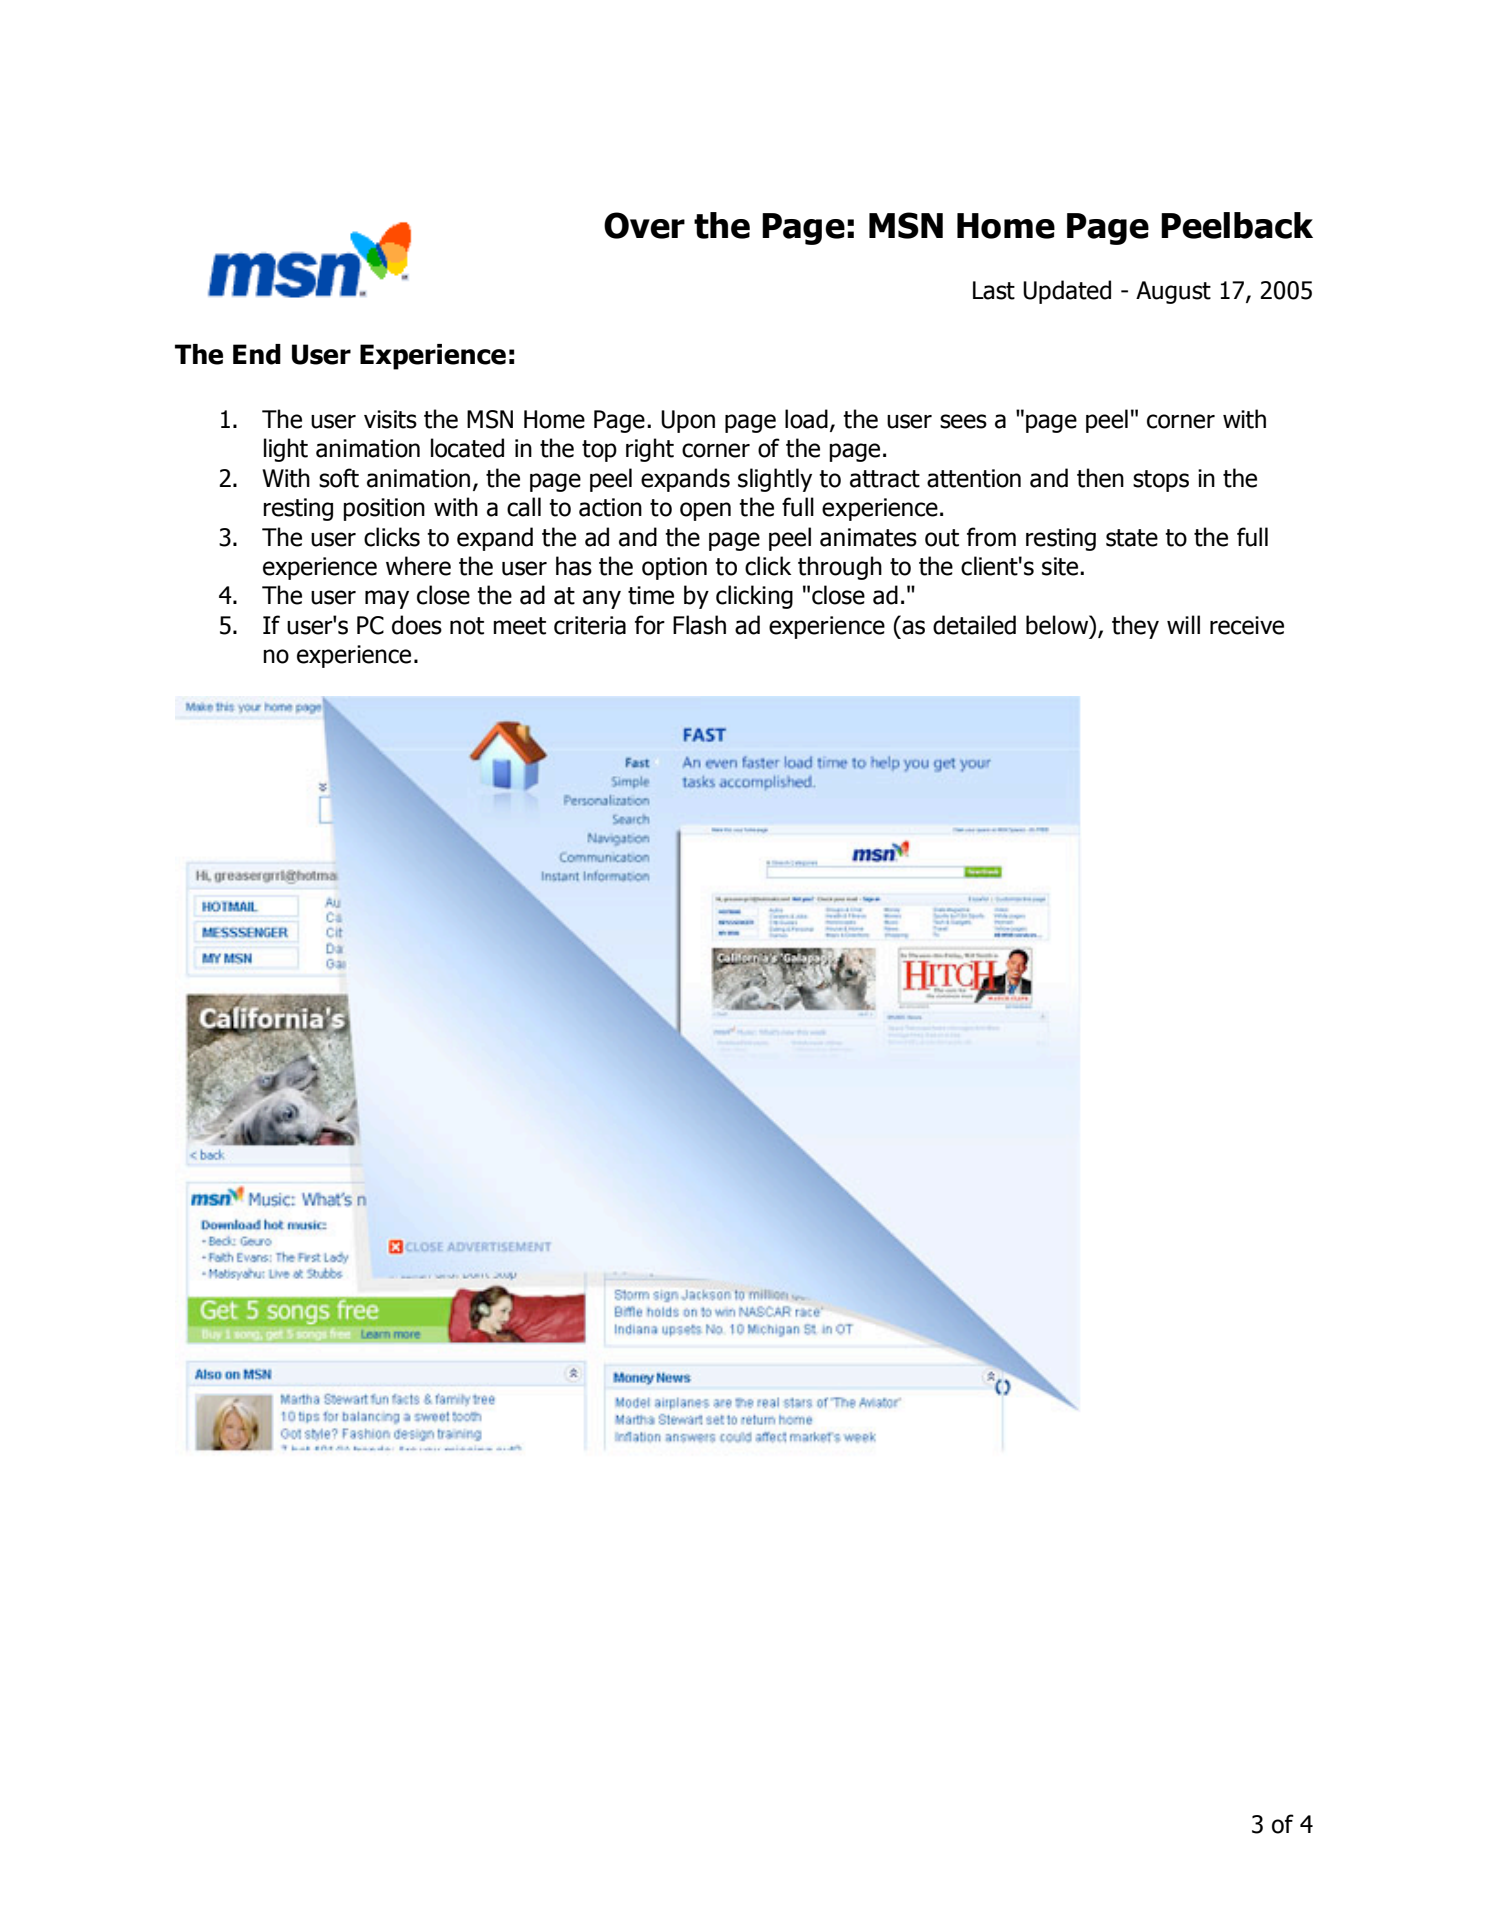  I want to click on Over, so click(644, 225).
